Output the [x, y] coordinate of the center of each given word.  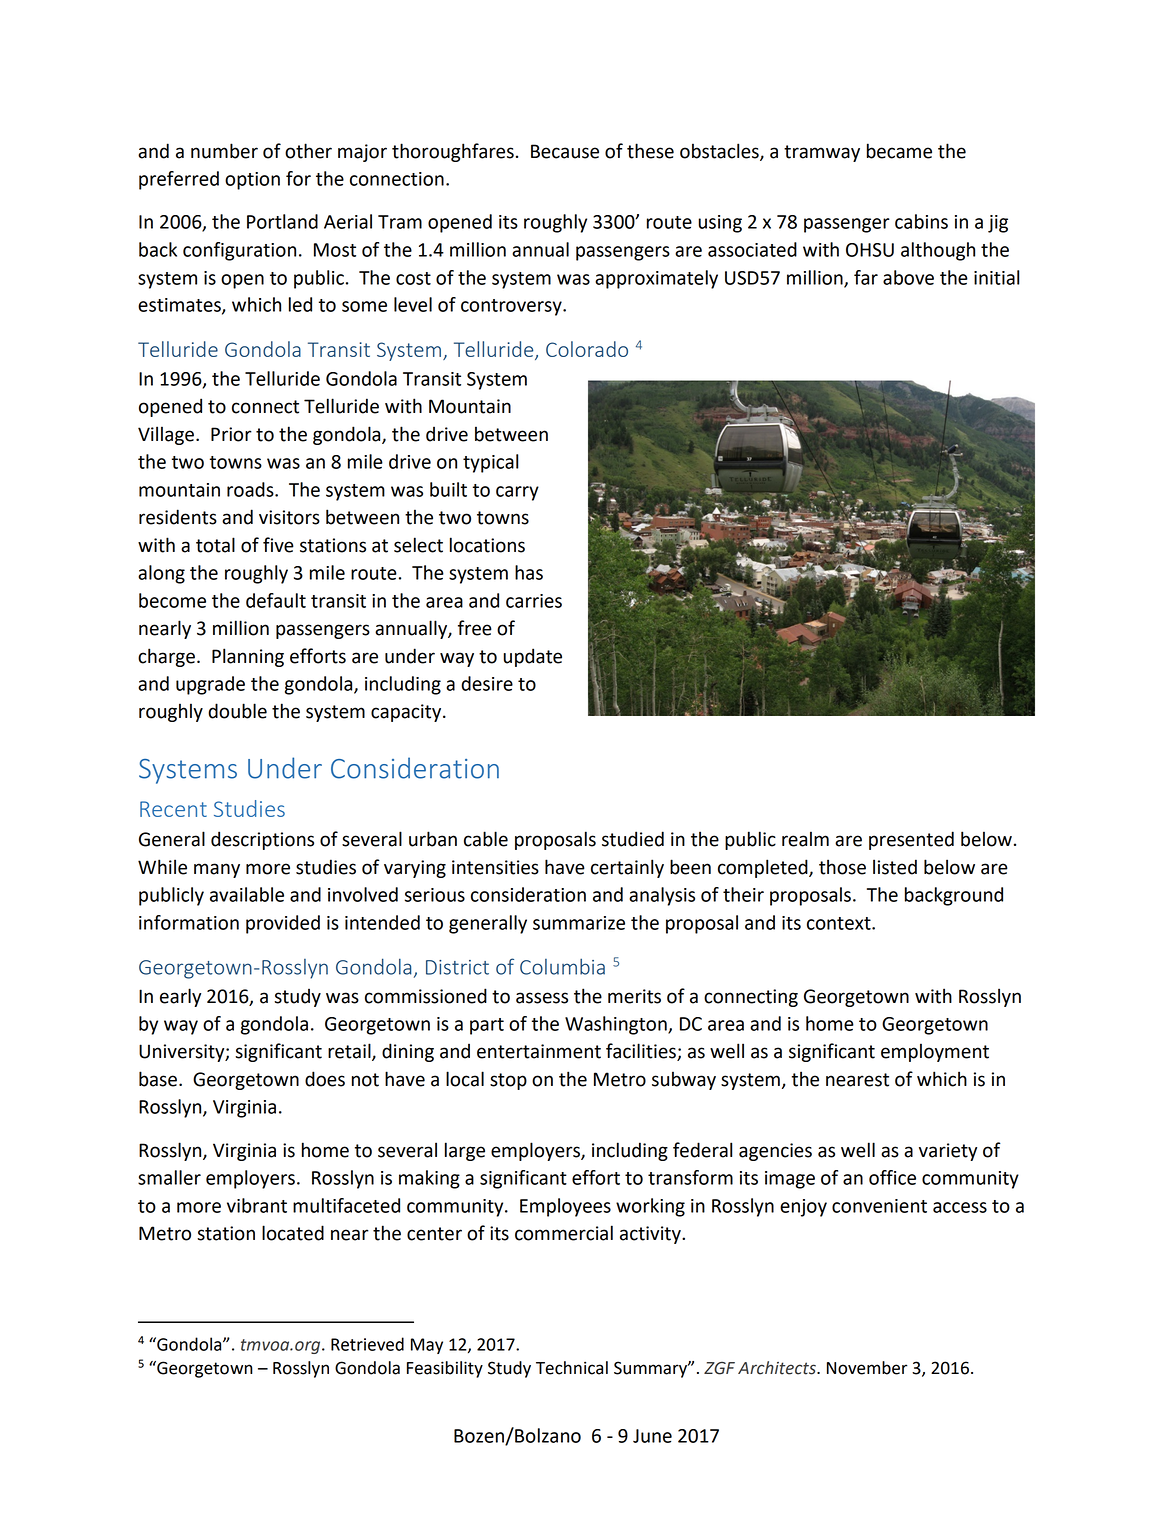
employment [935, 1052]
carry [517, 493]
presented [911, 840]
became [899, 151]
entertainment [539, 1051]
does [325, 1079]
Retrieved [367, 1344]
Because [565, 151]
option [252, 181]
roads [251, 489]
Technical [572, 1368]
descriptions [262, 840]
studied [633, 839]
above [908, 277]
